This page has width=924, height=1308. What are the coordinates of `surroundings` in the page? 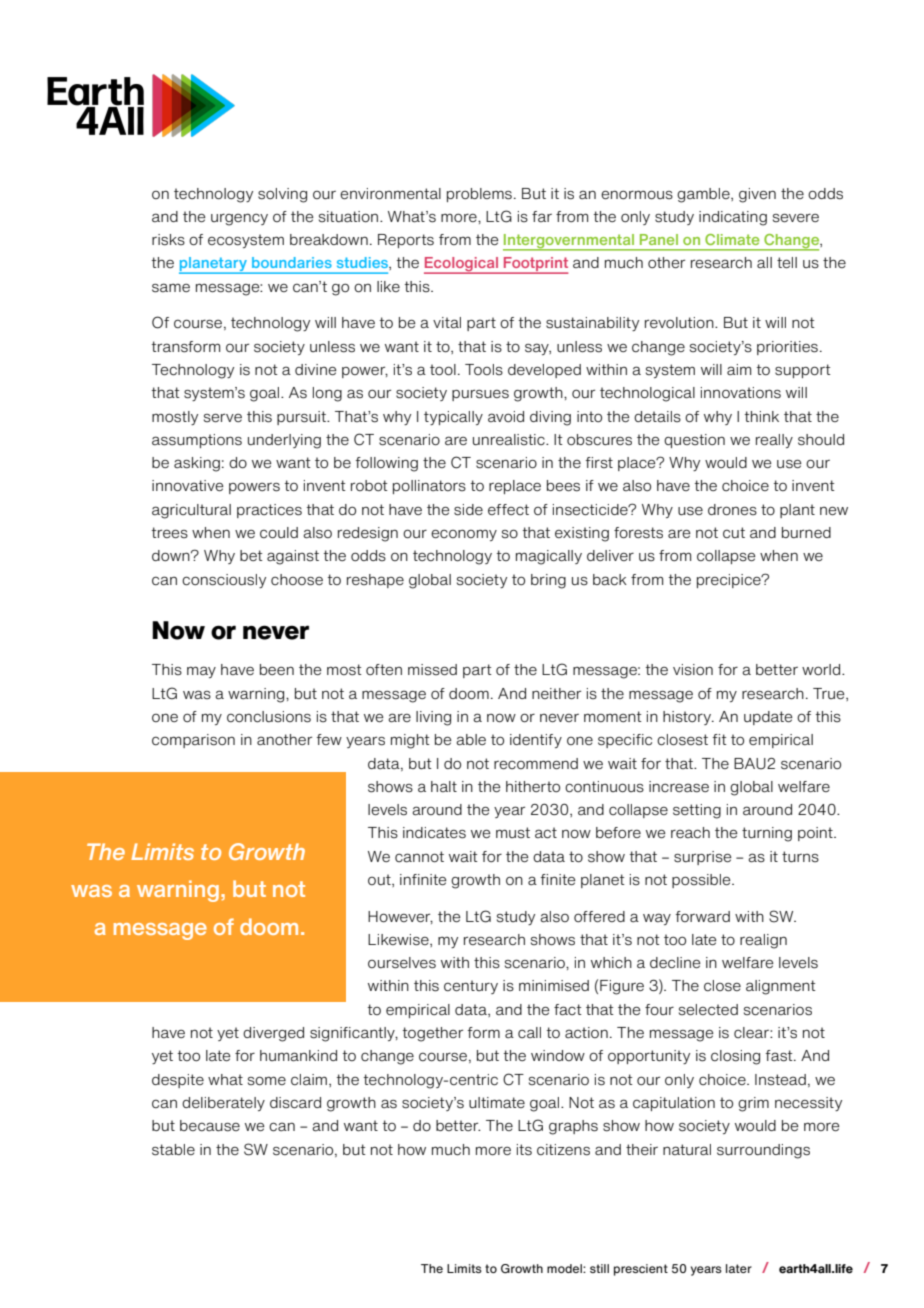 It's located at (763, 1151).
